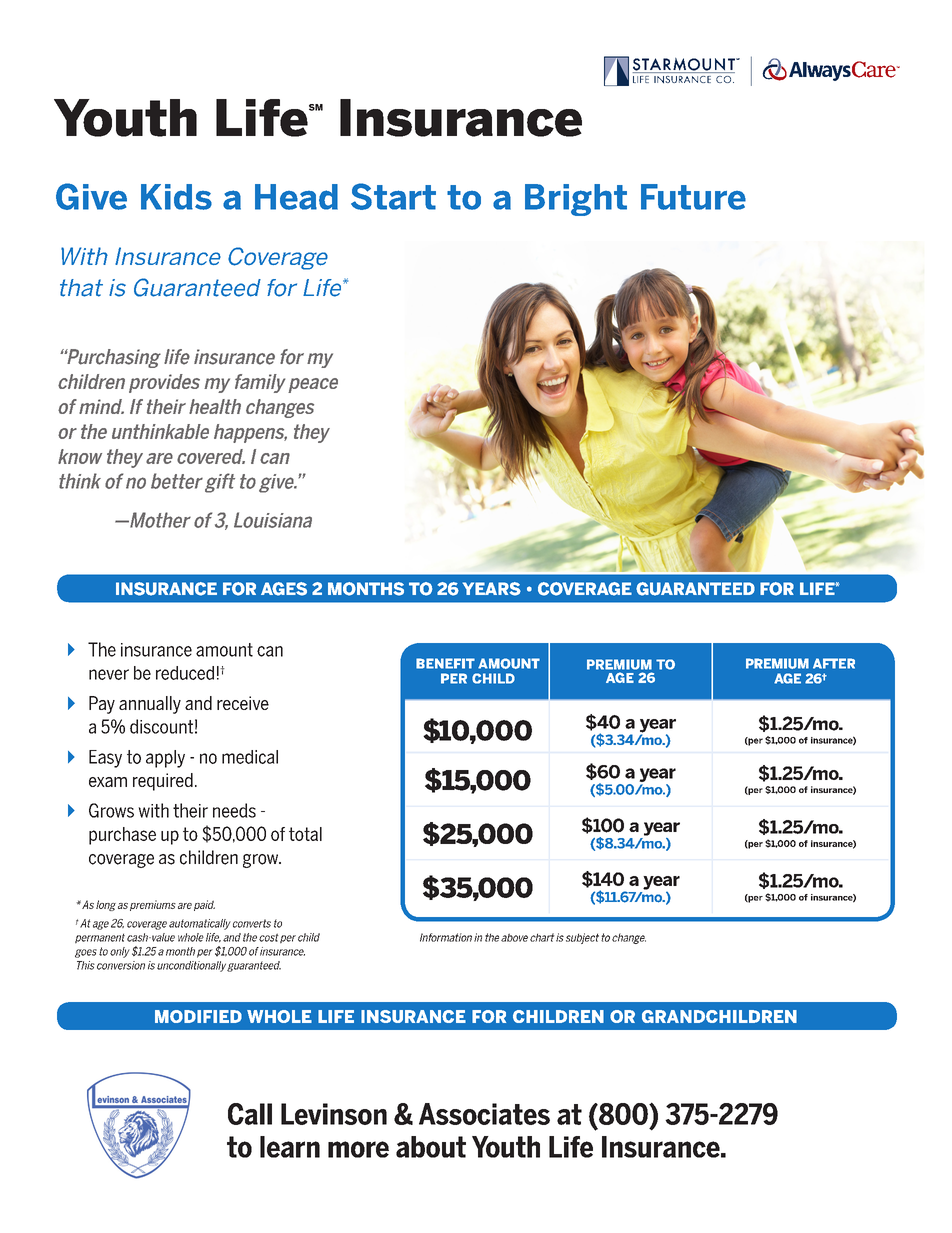 The image size is (952, 1233). What do you see at coordinates (305, 834) in the document?
I see `total` at bounding box center [305, 834].
